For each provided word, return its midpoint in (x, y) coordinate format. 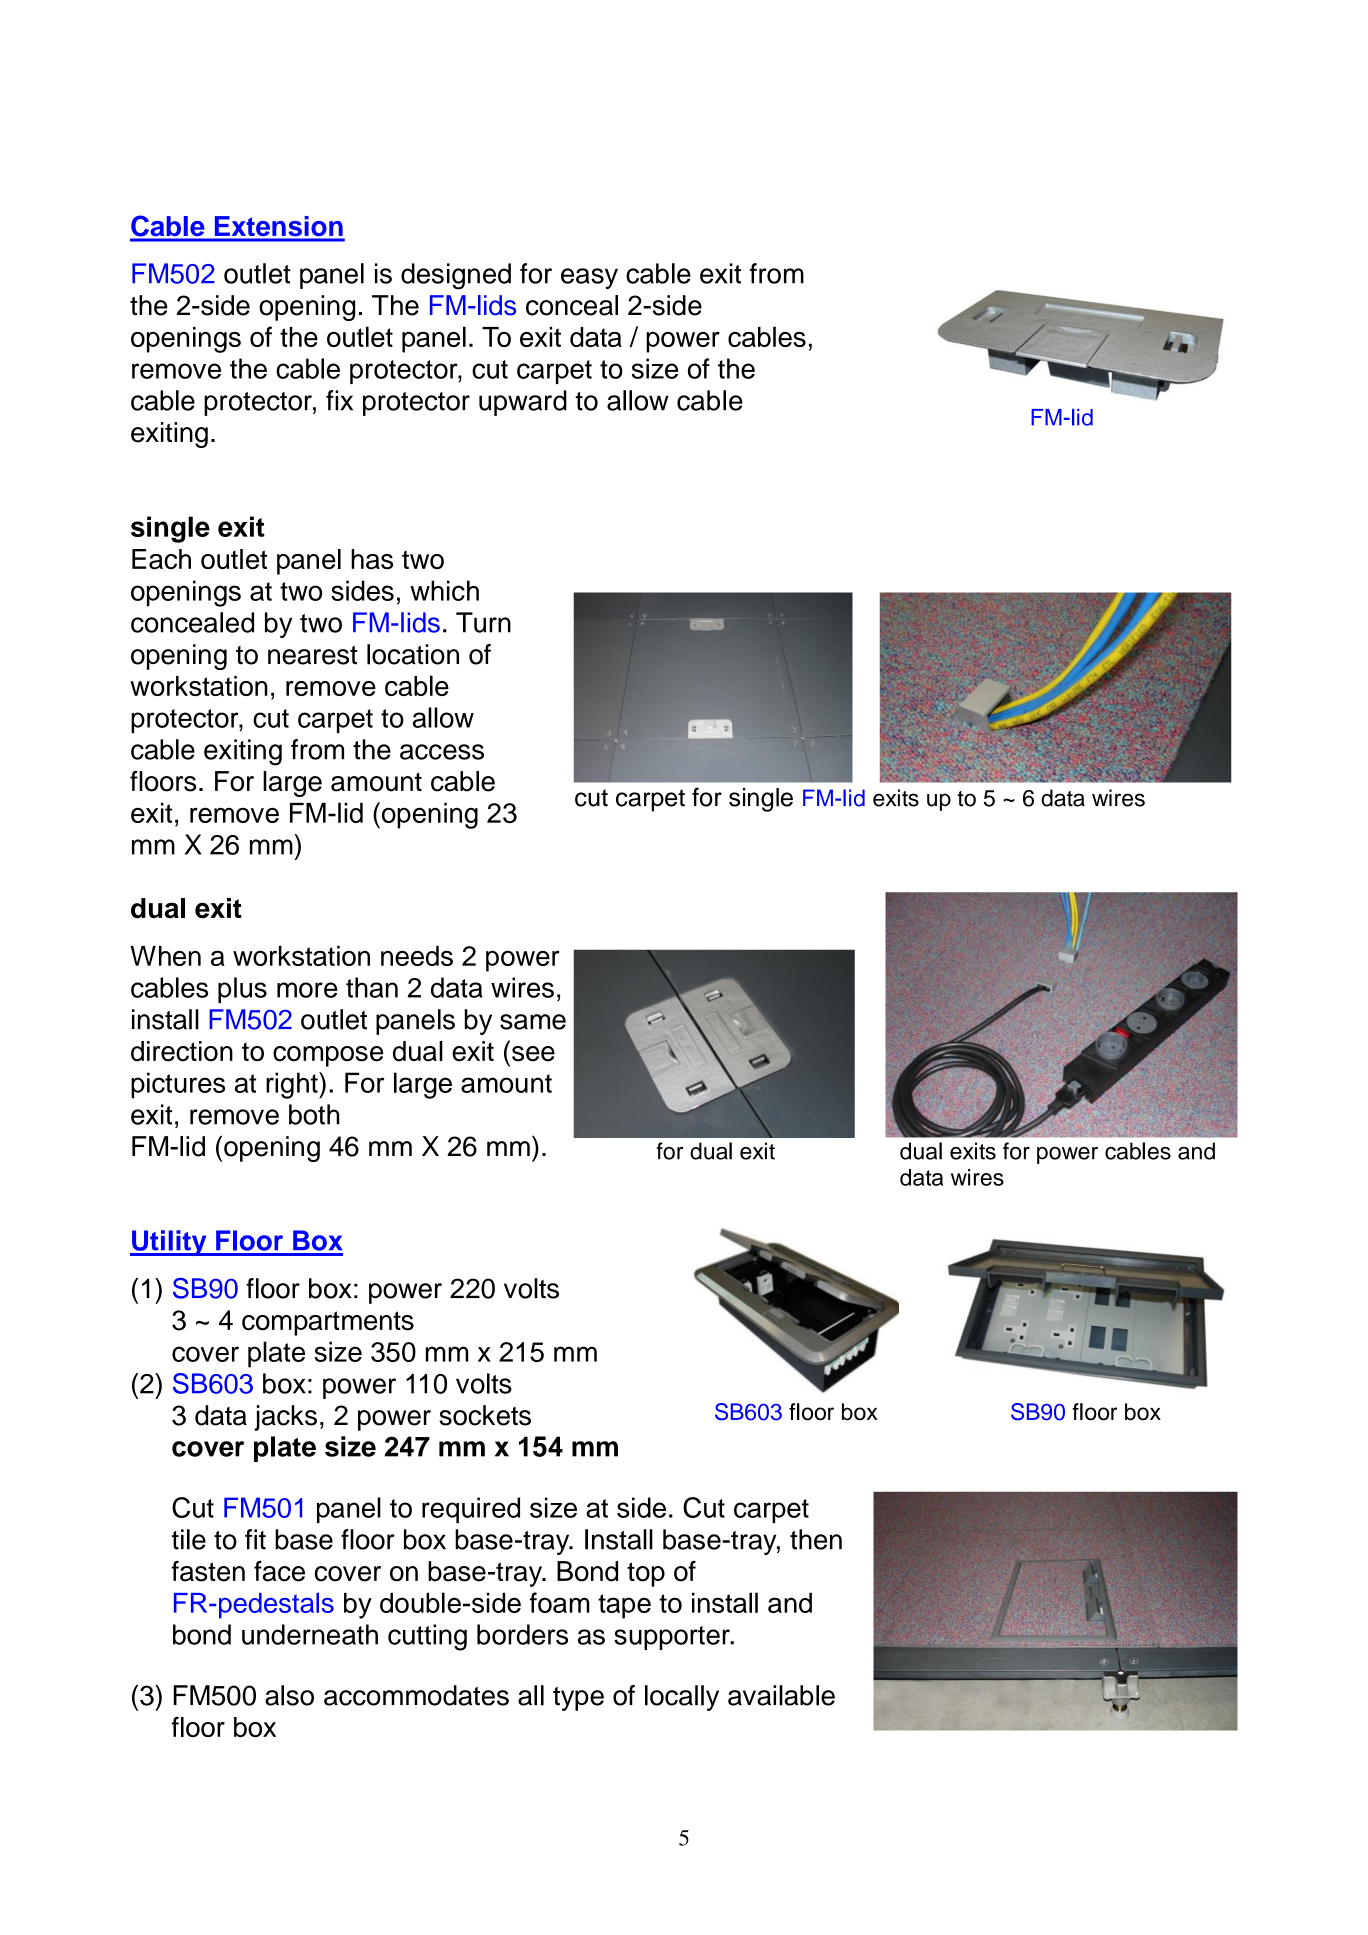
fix (339, 400)
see (533, 1054)
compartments (328, 1323)
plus (242, 990)
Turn (483, 622)
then (816, 1539)
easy (589, 278)
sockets (485, 1415)
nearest (312, 655)
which (444, 590)
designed (456, 276)
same (533, 1022)
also (289, 1695)
